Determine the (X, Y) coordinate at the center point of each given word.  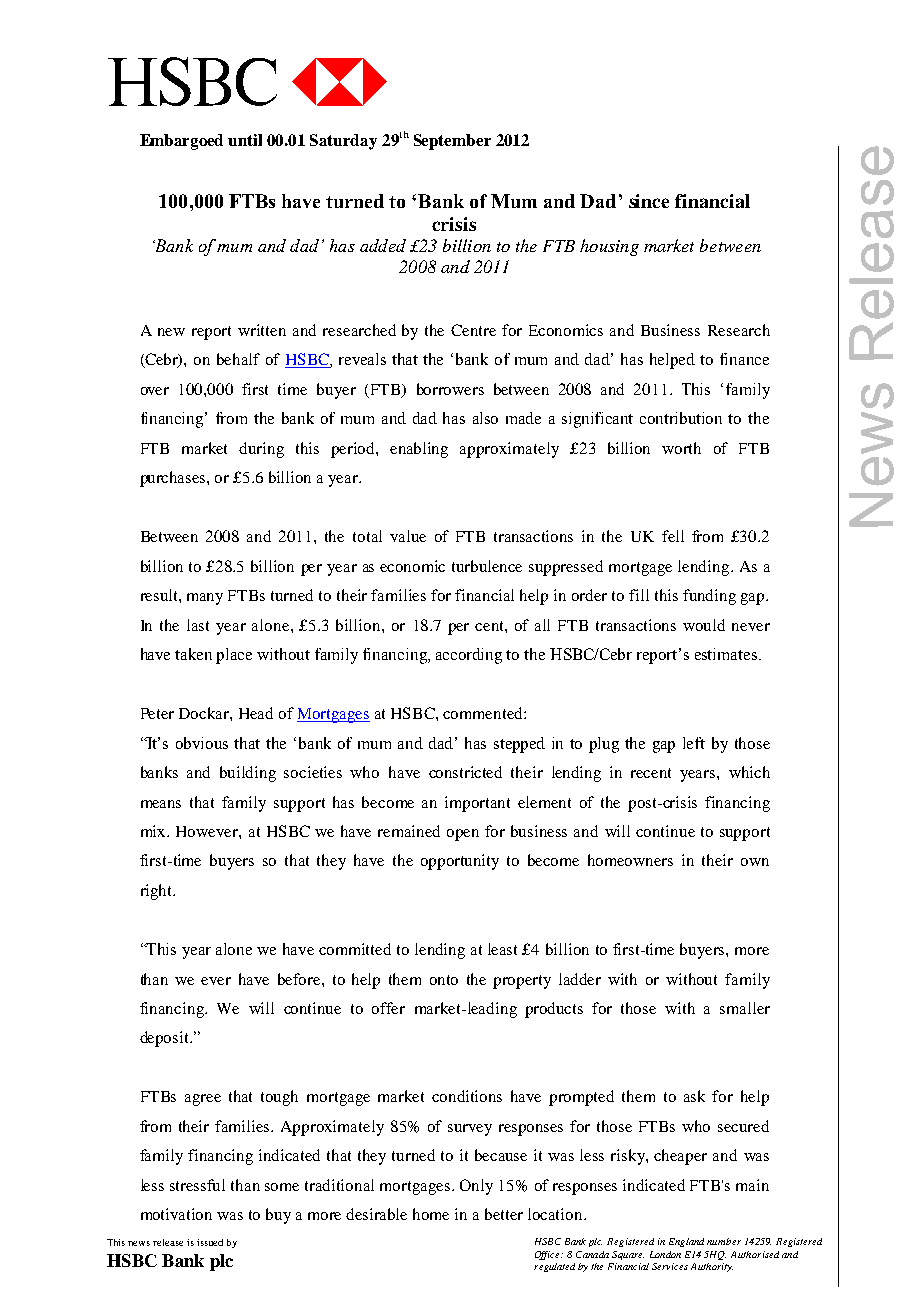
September (452, 142)
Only (476, 1187)
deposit (165, 1039)
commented (484, 713)
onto (444, 980)
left (694, 743)
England (686, 1242)
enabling (419, 450)
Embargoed (181, 142)
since (649, 201)
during (261, 450)
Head (256, 713)
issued (210, 1242)
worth (681, 448)
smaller (745, 1008)
